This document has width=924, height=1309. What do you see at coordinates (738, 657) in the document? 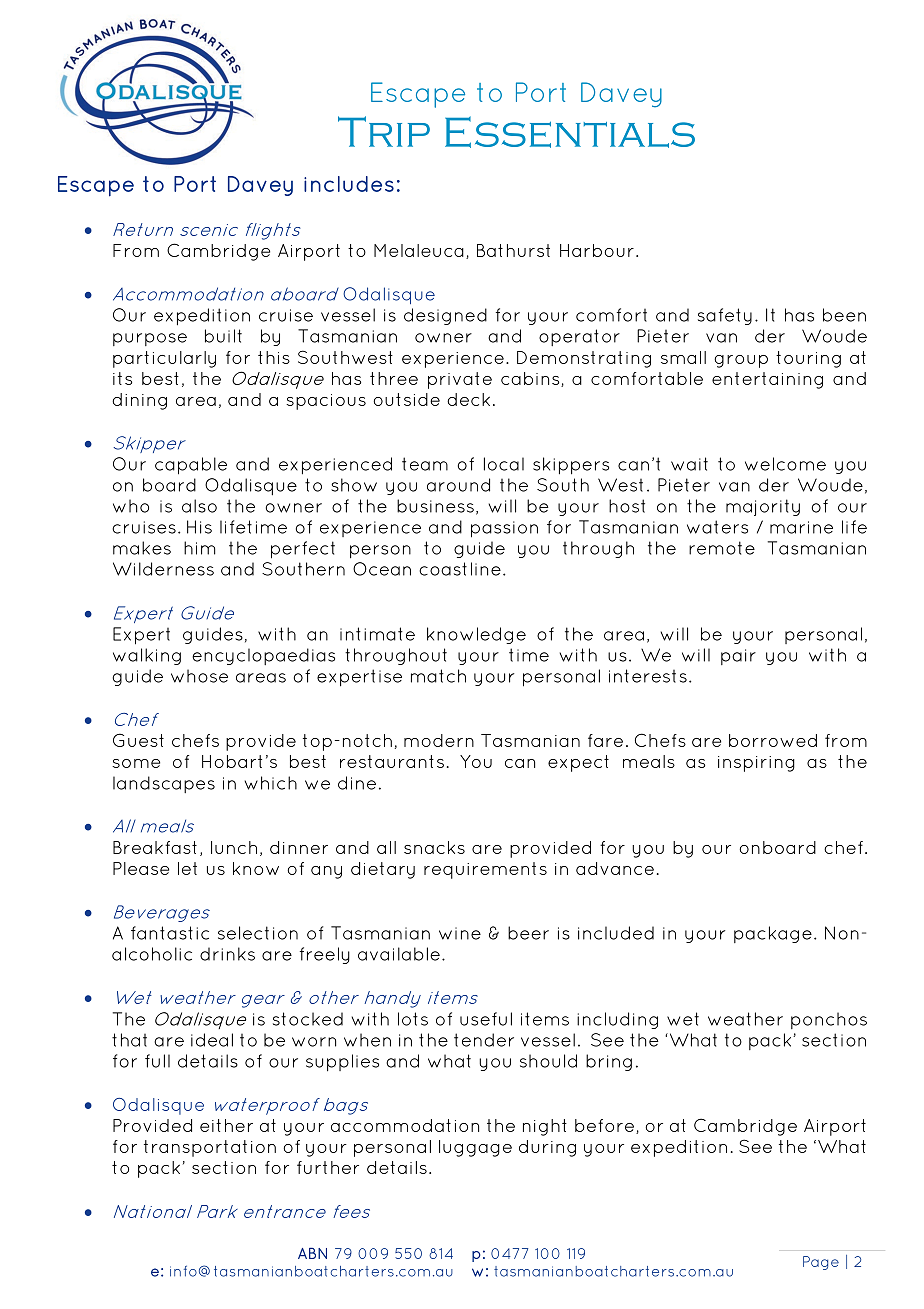
I see `pair` at bounding box center [738, 657].
